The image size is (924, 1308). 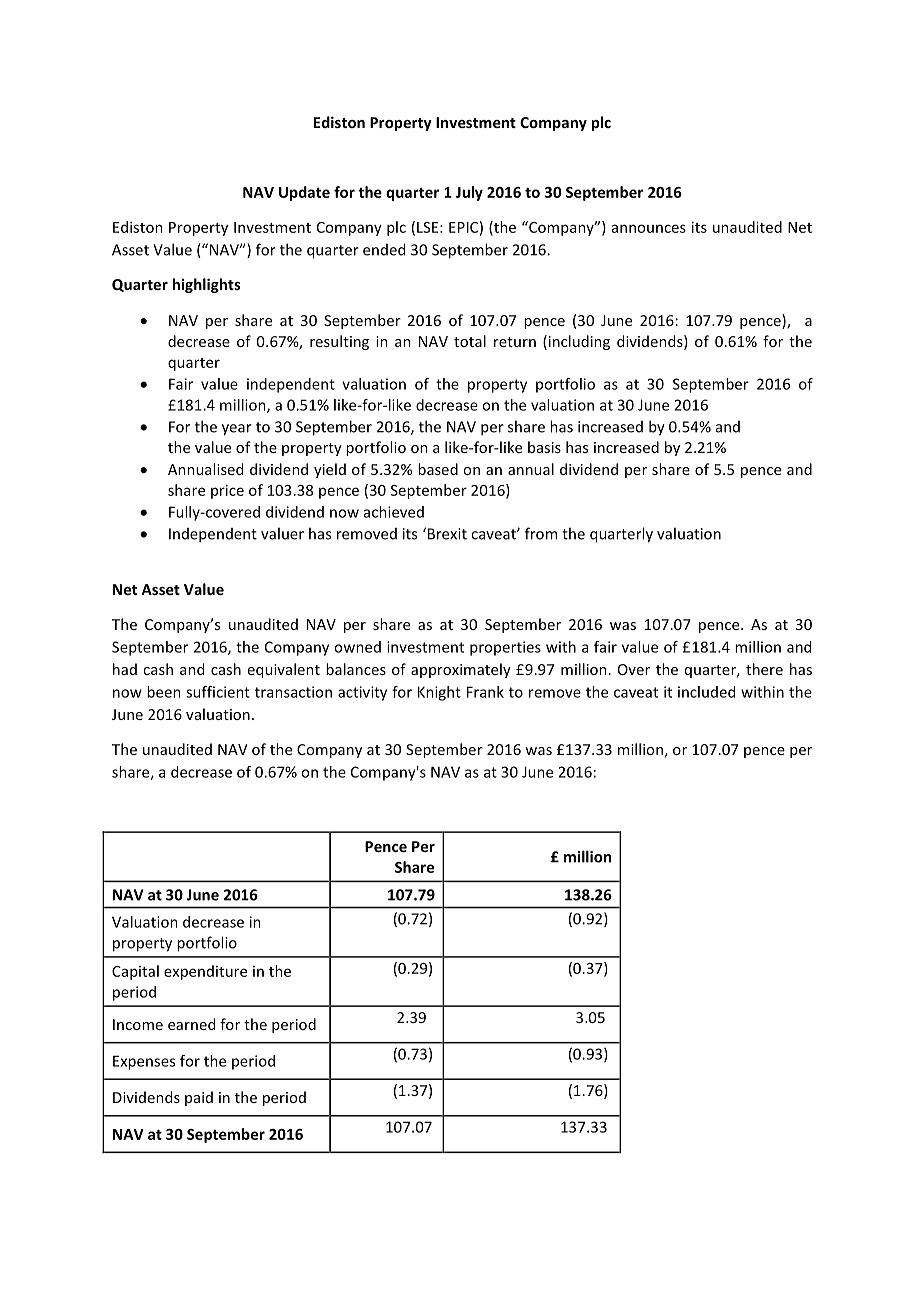 What do you see at coordinates (206, 285) in the document?
I see `highlights` at bounding box center [206, 285].
